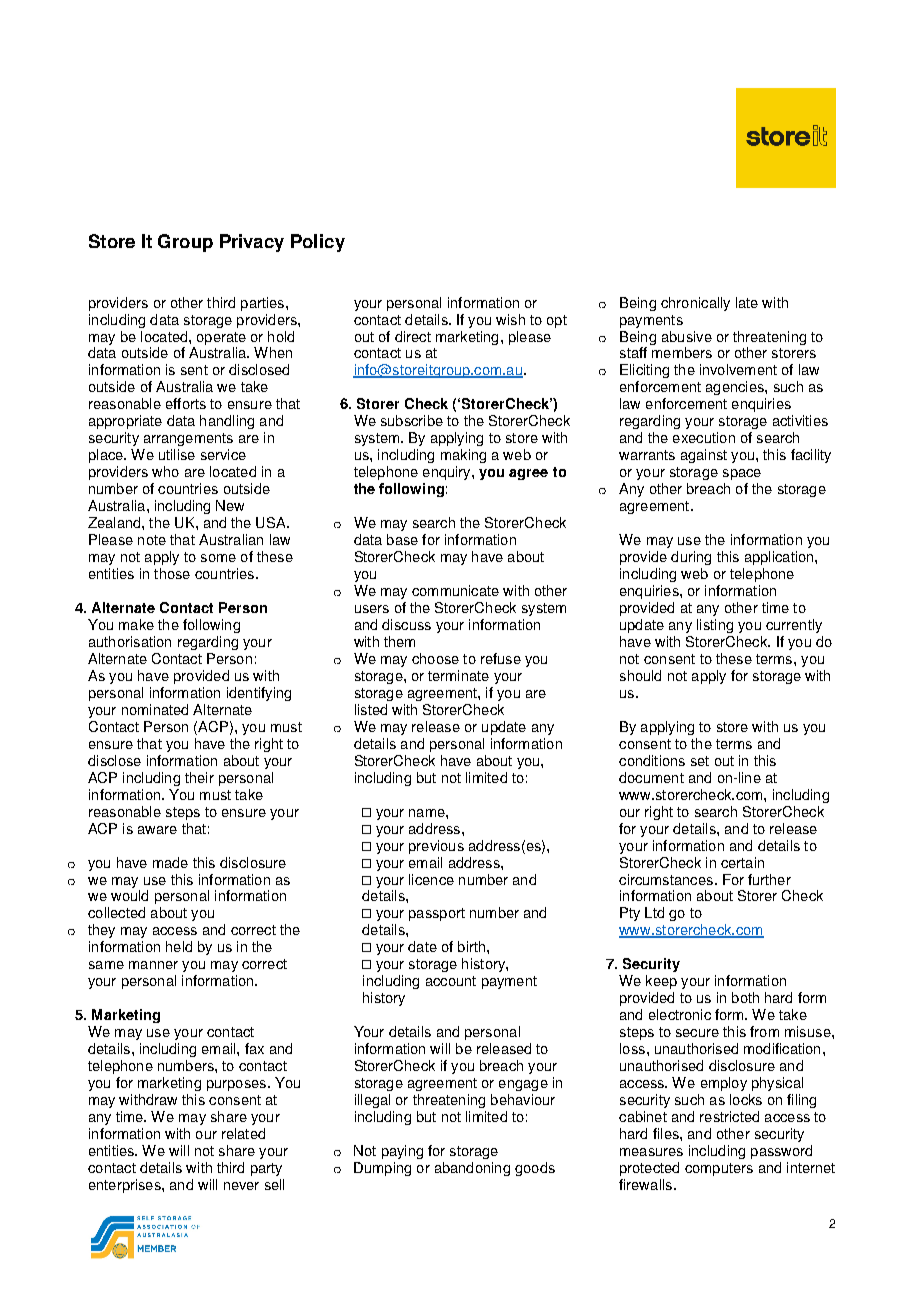  What do you see at coordinates (472, 1169) in the document?
I see `abandoning` at bounding box center [472, 1169].
